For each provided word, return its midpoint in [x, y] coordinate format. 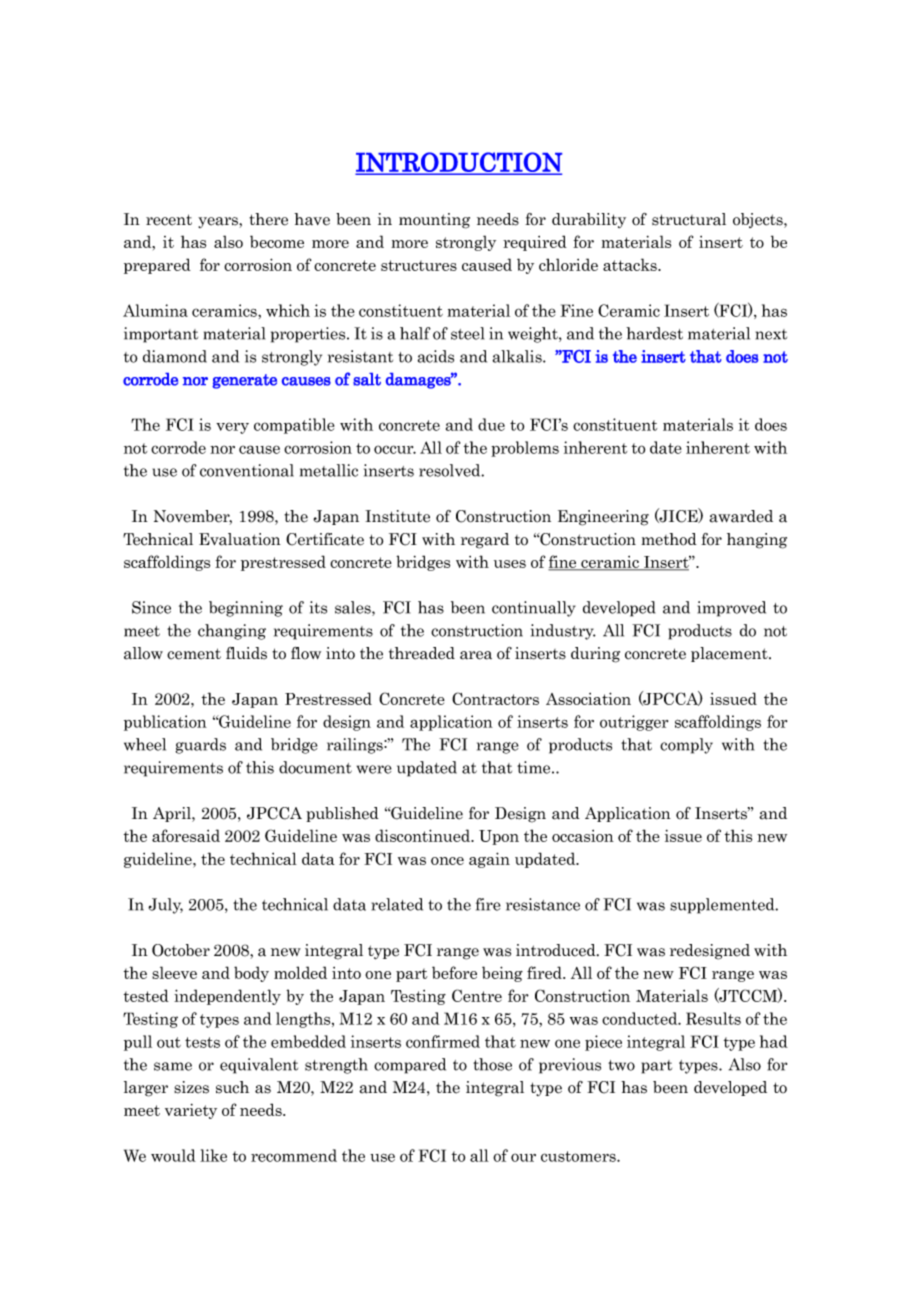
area [476, 655]
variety [191, 1111]
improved [732, 609]
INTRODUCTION [459, 163]
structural [689, 219]
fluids [246, 653]
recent [169, 220]
